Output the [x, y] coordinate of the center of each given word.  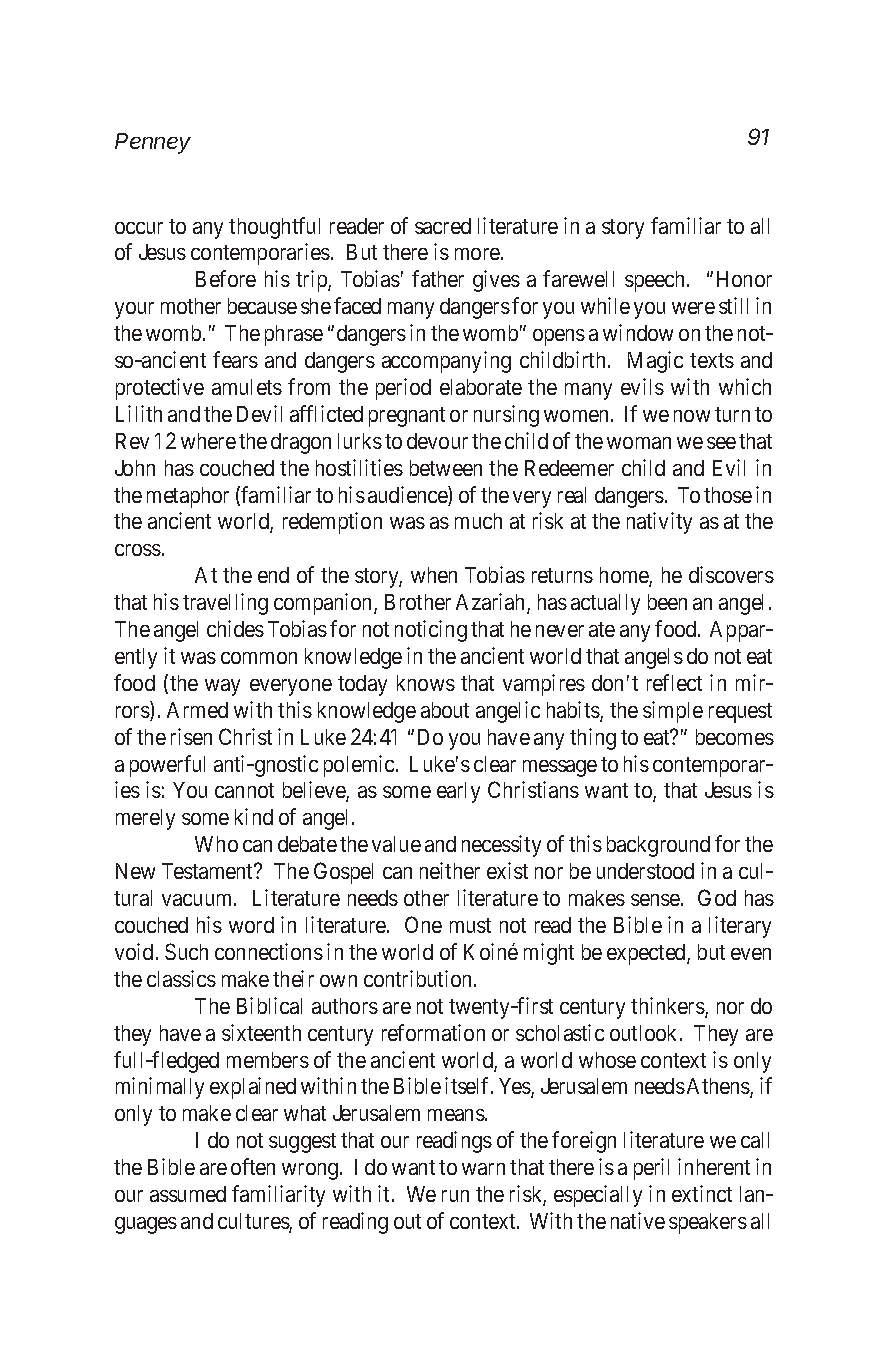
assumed [188, 1194]
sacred [443, 226]
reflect [674, 682]
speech [656, 281]
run [455, 1196]
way [222, 687]
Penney [153, 143]
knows [426, 683]
